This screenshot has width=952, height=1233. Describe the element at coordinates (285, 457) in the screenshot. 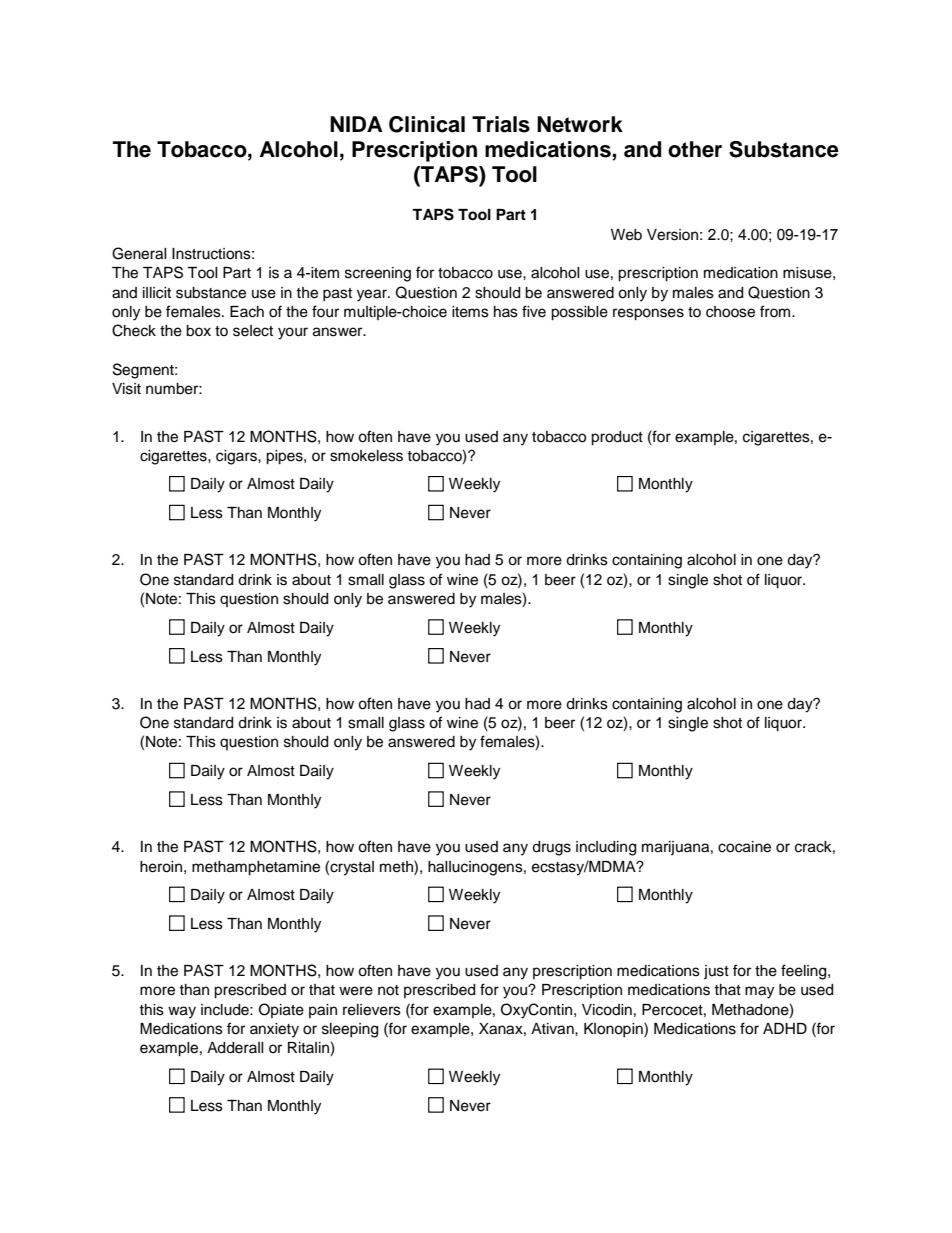

I see `pipes` at that location.
